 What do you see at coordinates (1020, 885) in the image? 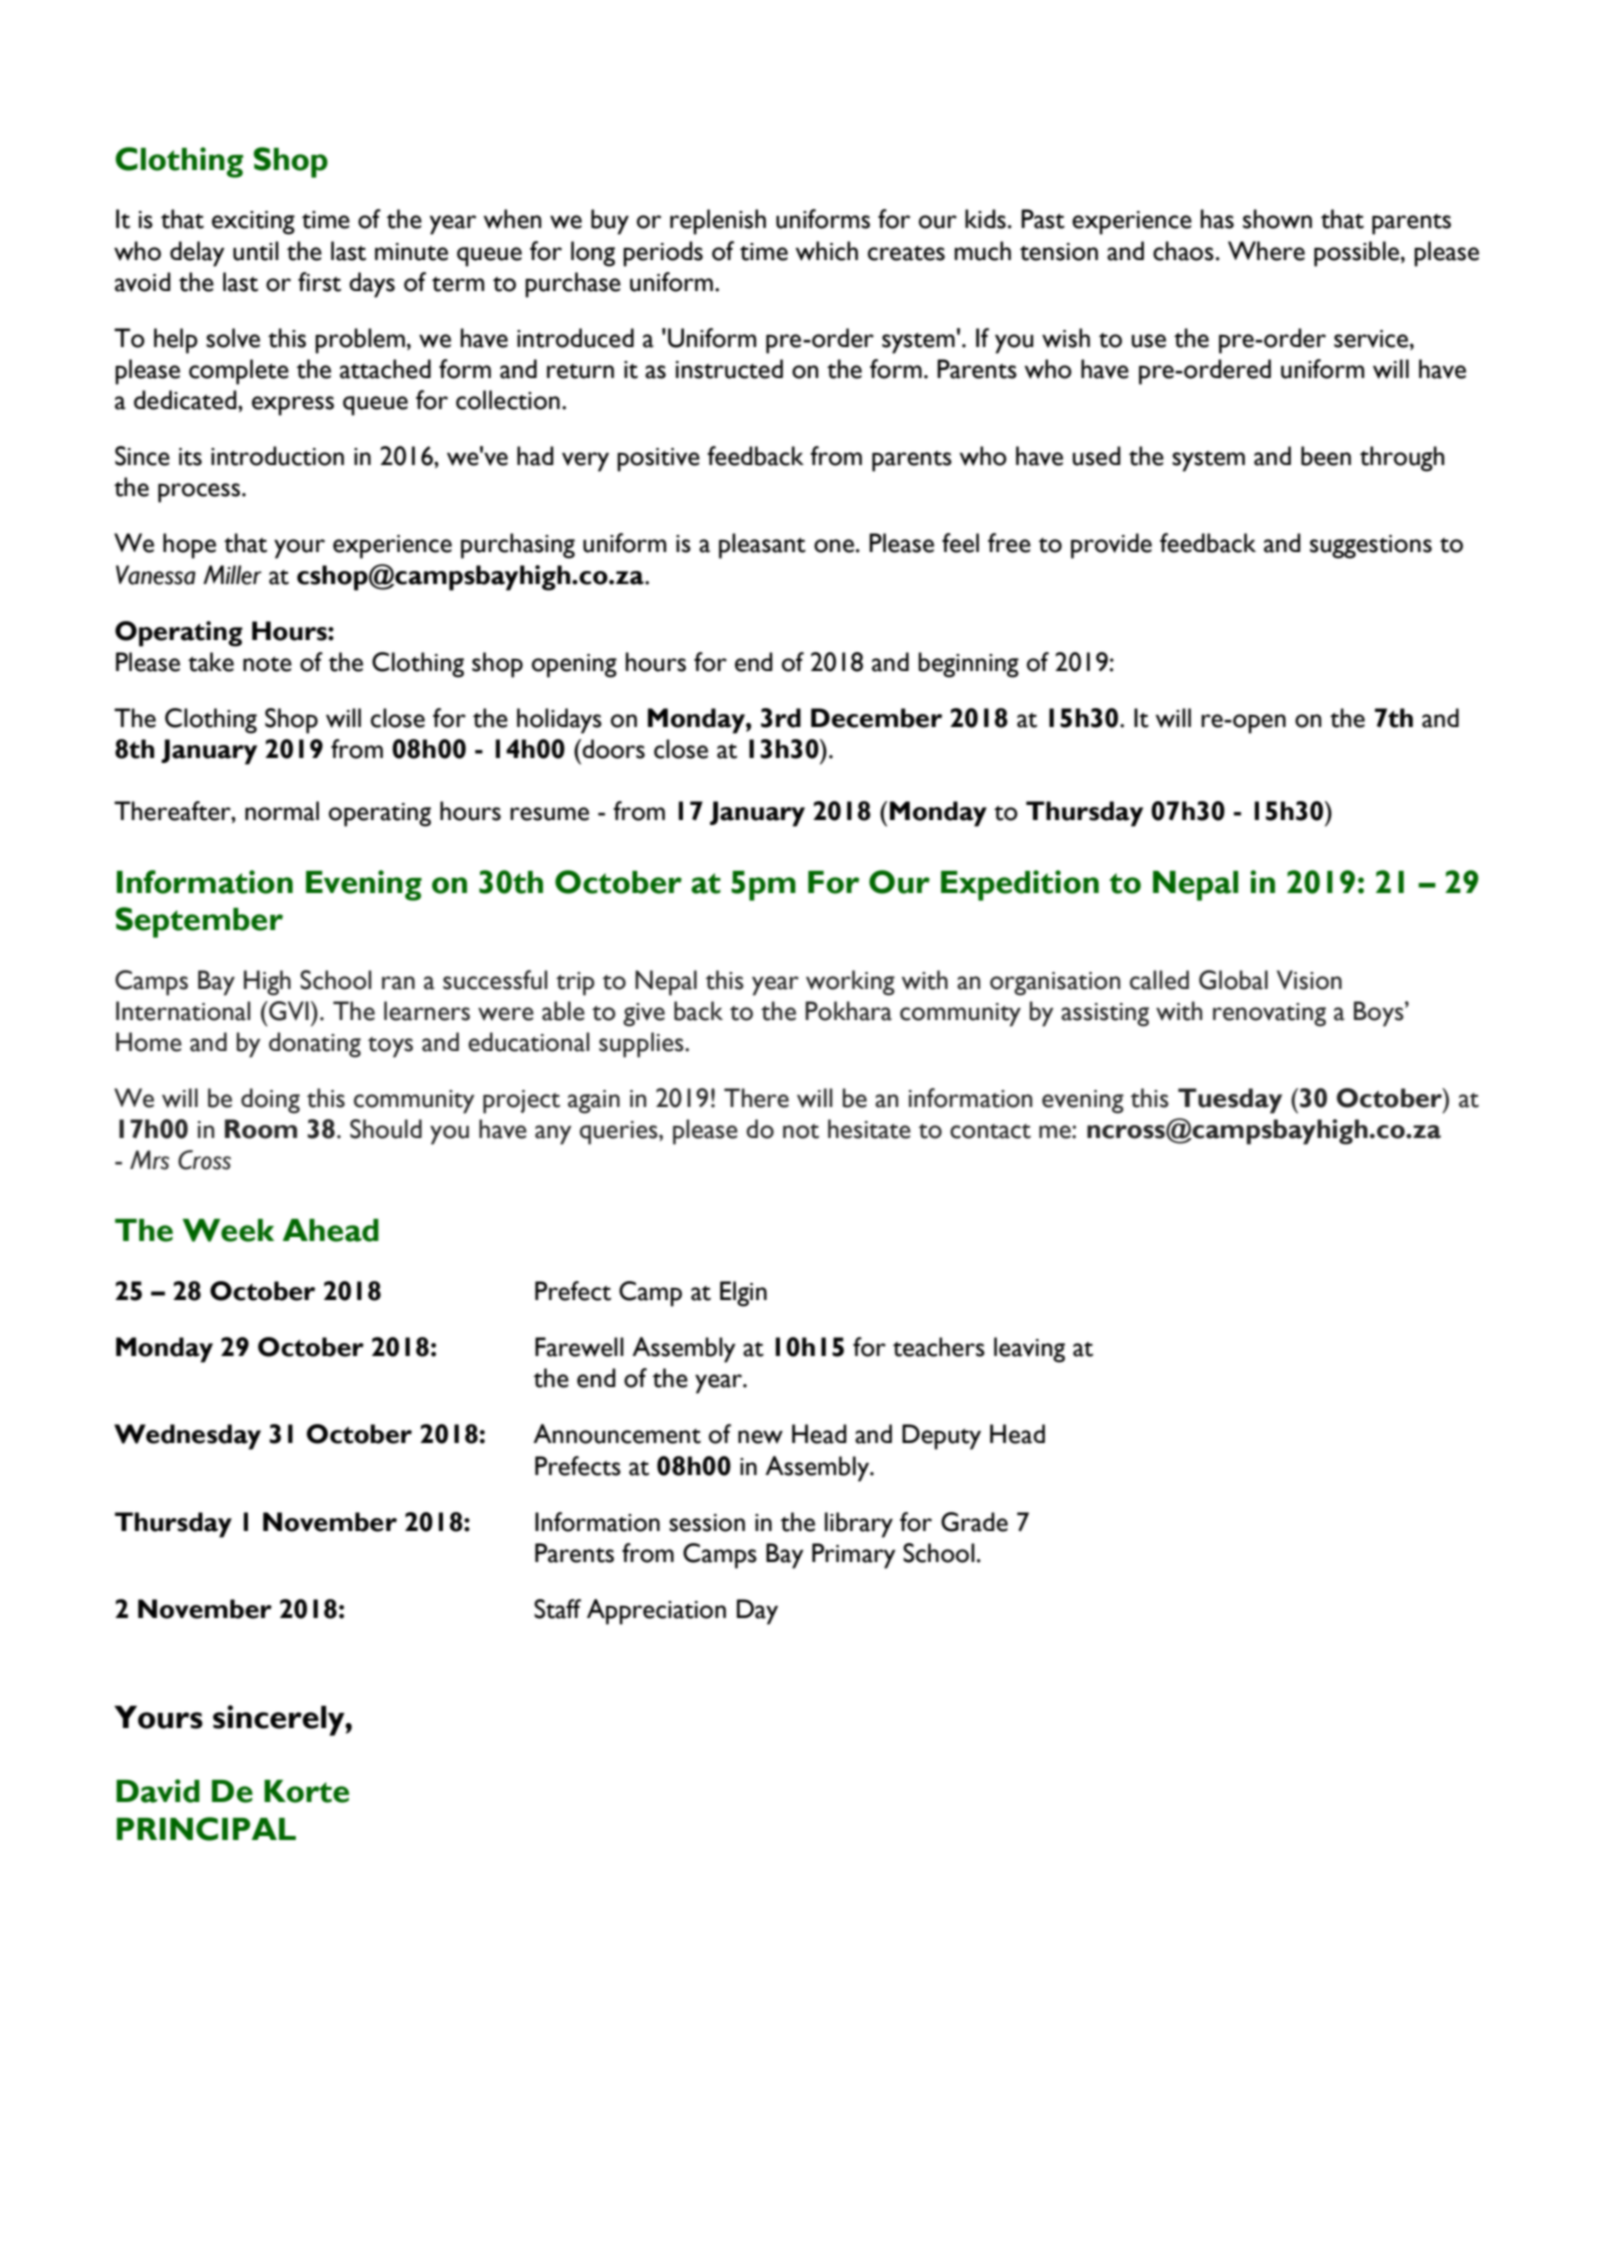
I see `Expedition` at bounding box center [1020, 885].
